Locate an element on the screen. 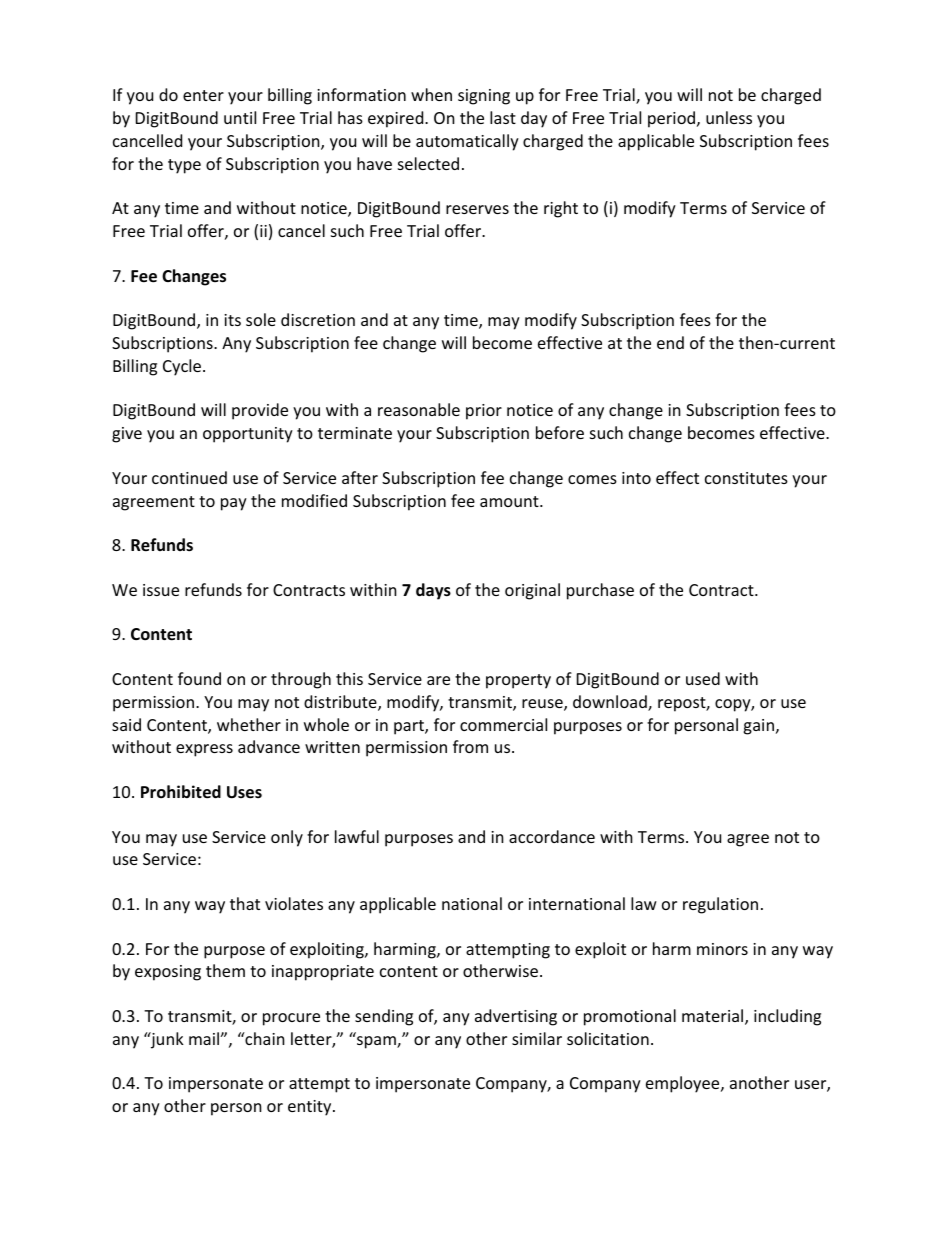 The image size is (952, 1233). from is located at coordinates (470, 746).
